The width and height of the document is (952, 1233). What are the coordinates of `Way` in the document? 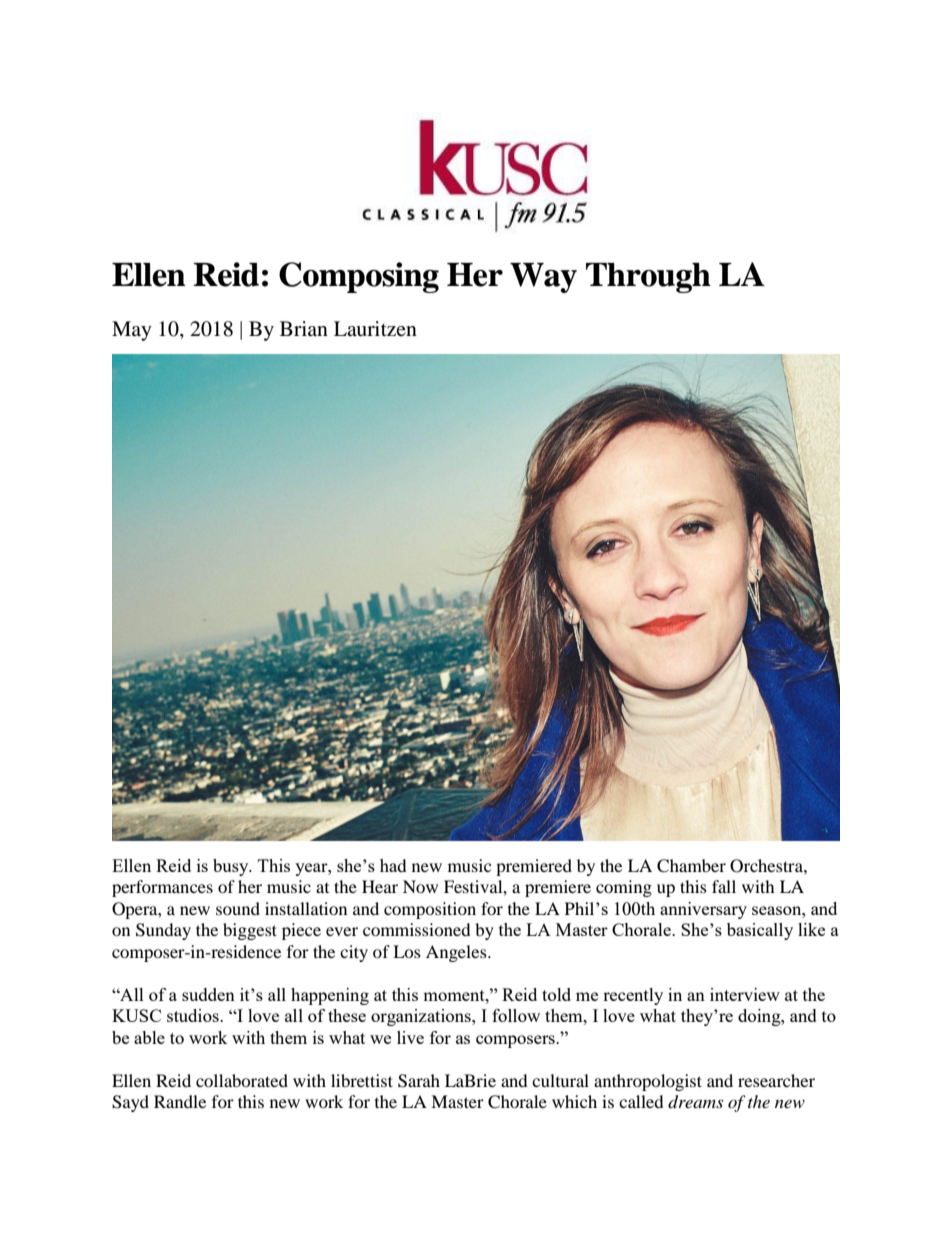 It's located at (543, 278).
